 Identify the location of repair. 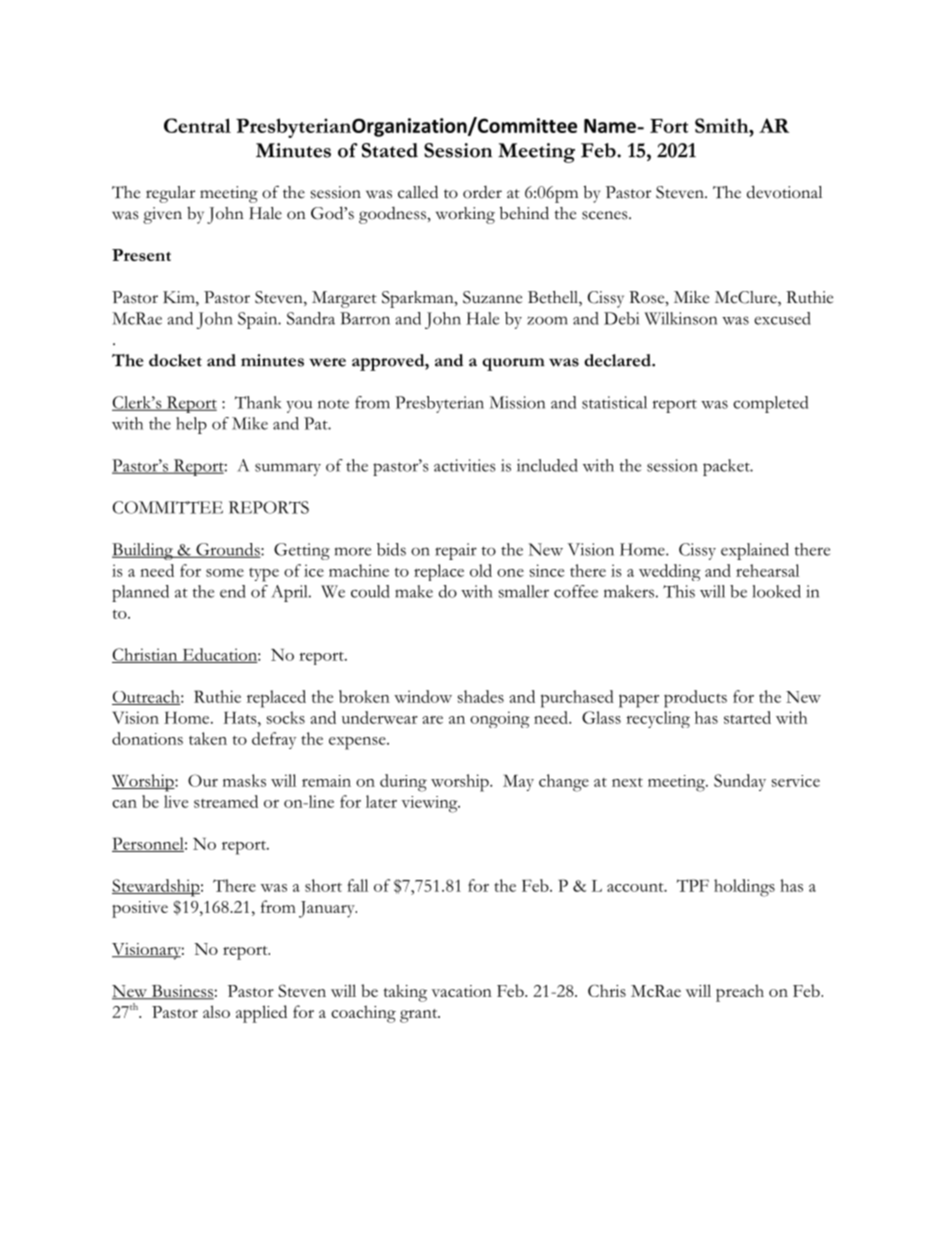
(456, 551).
